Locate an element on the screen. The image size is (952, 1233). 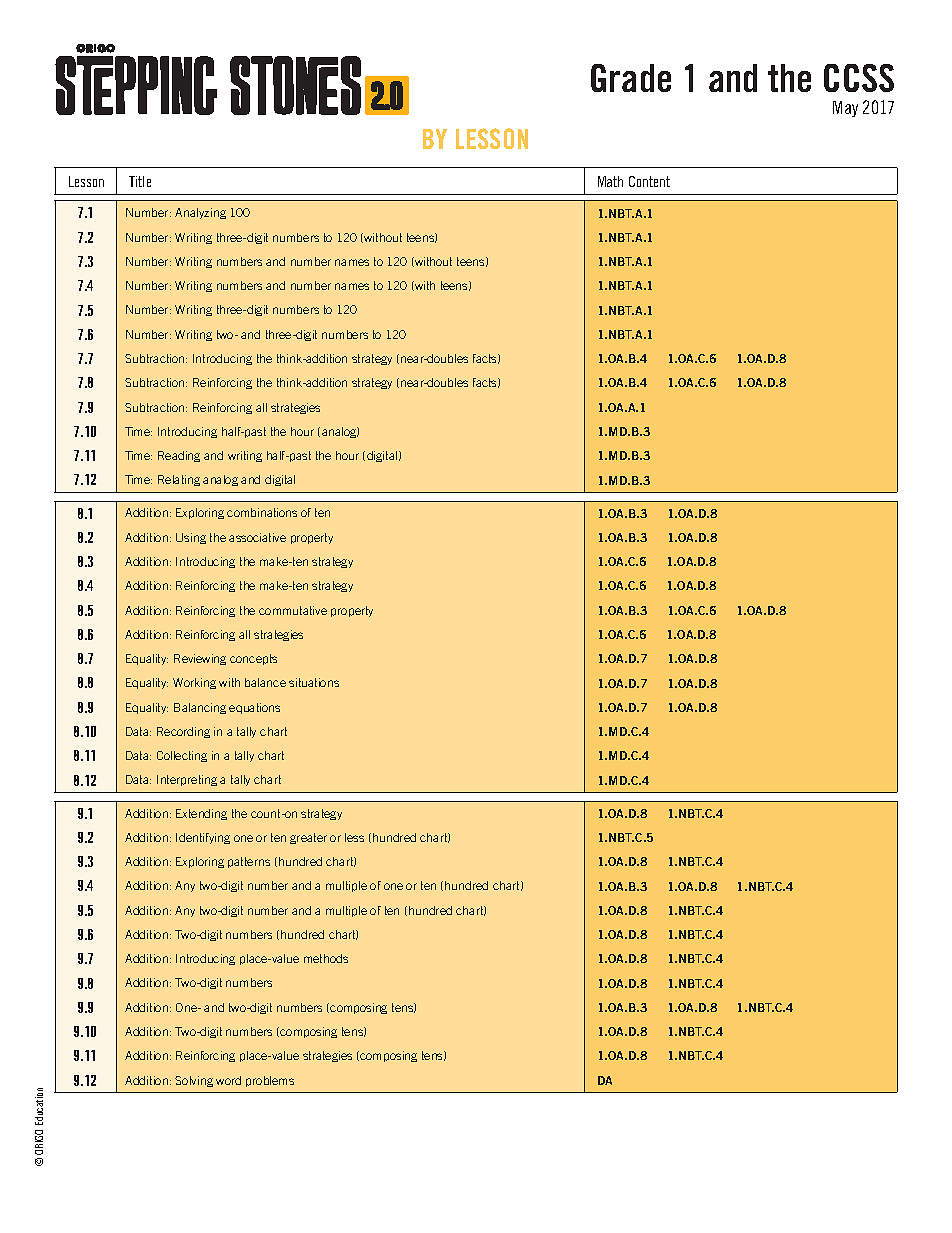
word is located at coordinates (228, 1080).
